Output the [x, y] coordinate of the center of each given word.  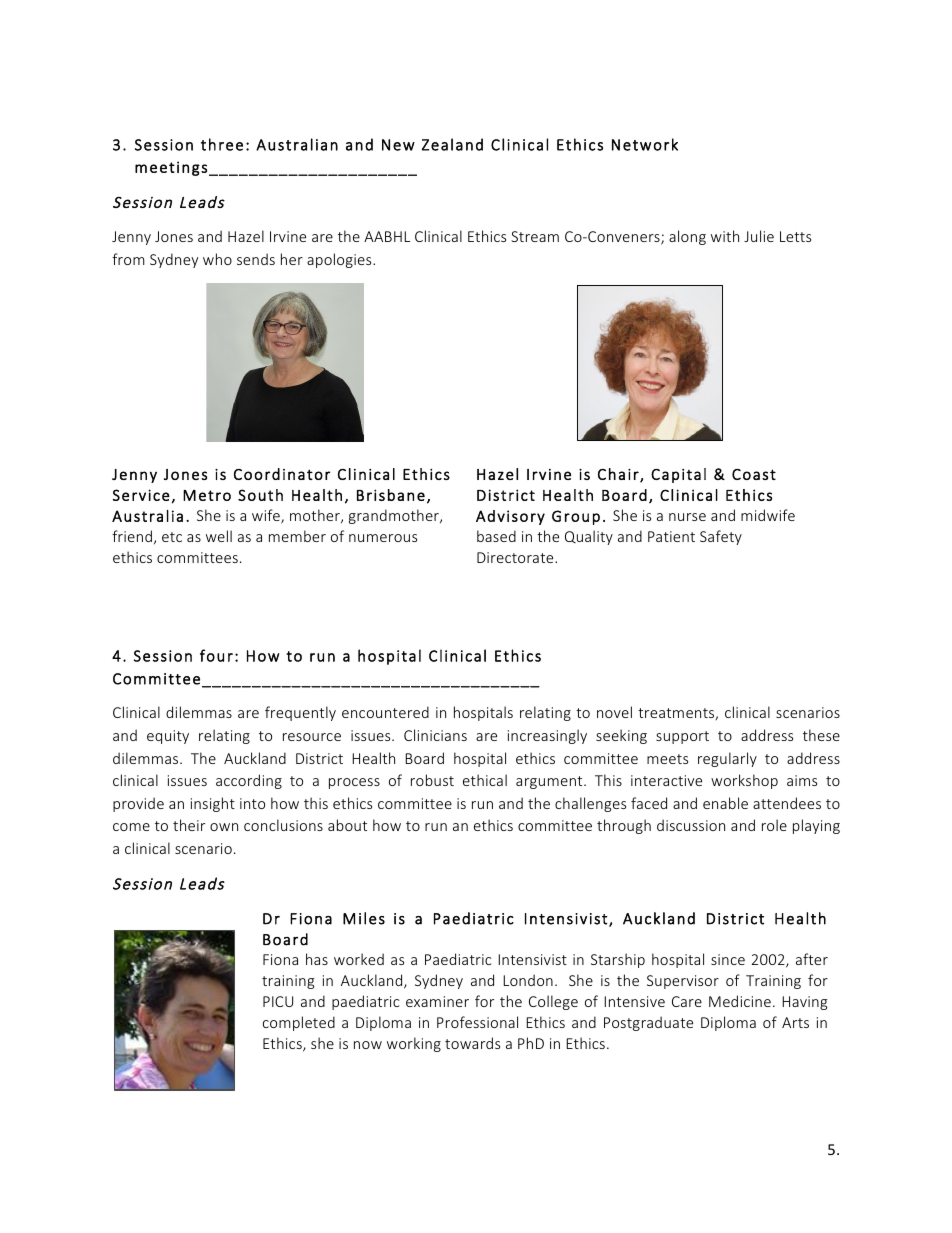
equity [168, 737]
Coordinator [282, 474]
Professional [477, 1022]
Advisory [510, 517]
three [222, 144]
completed [299, 1023]
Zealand [452, 144]
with [725, 236]
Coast [754, 474]
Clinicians [435, 735]
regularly [727, 759]
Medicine [740, 1001]
